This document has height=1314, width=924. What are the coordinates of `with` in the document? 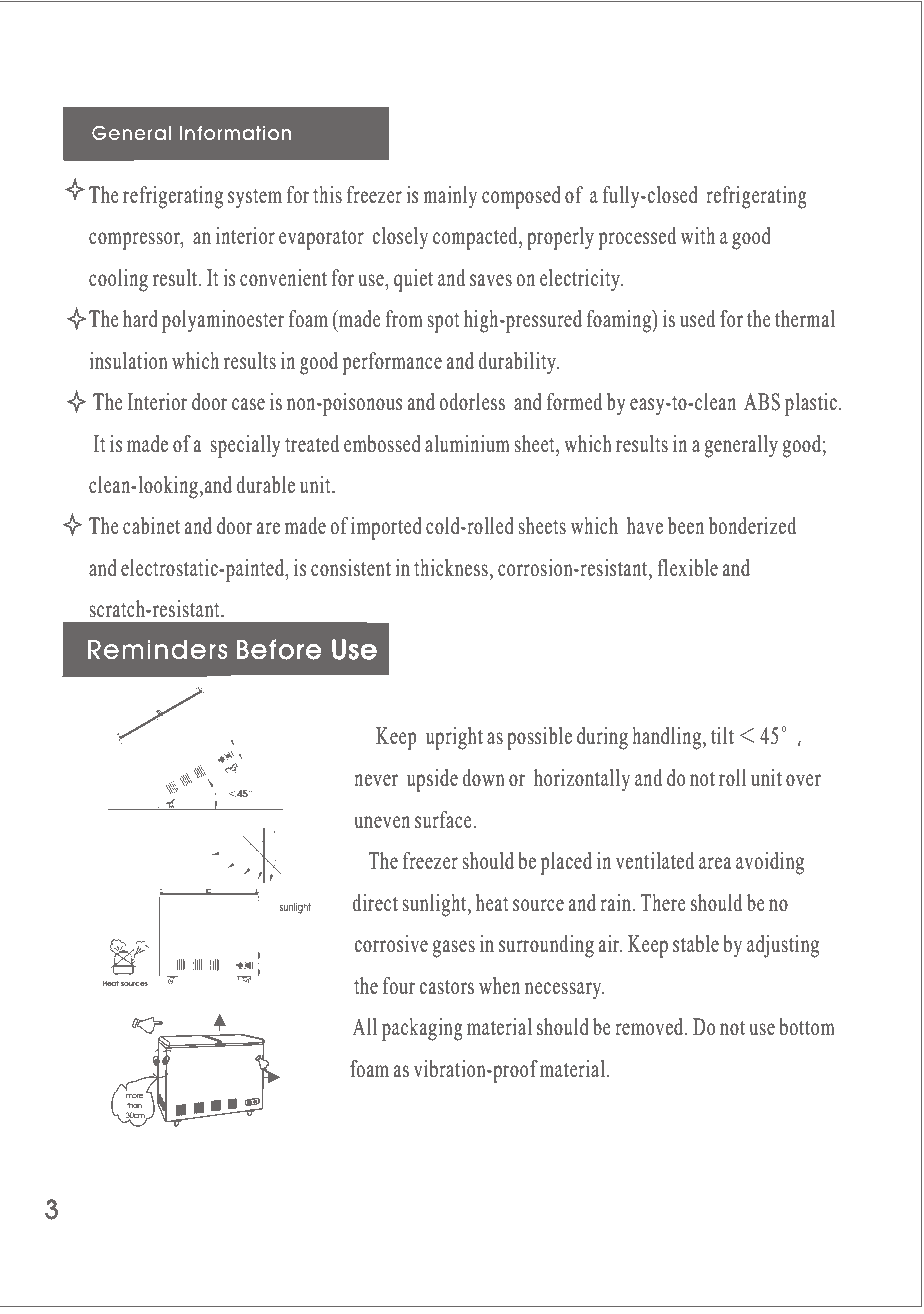 It's located at (698, 235).
